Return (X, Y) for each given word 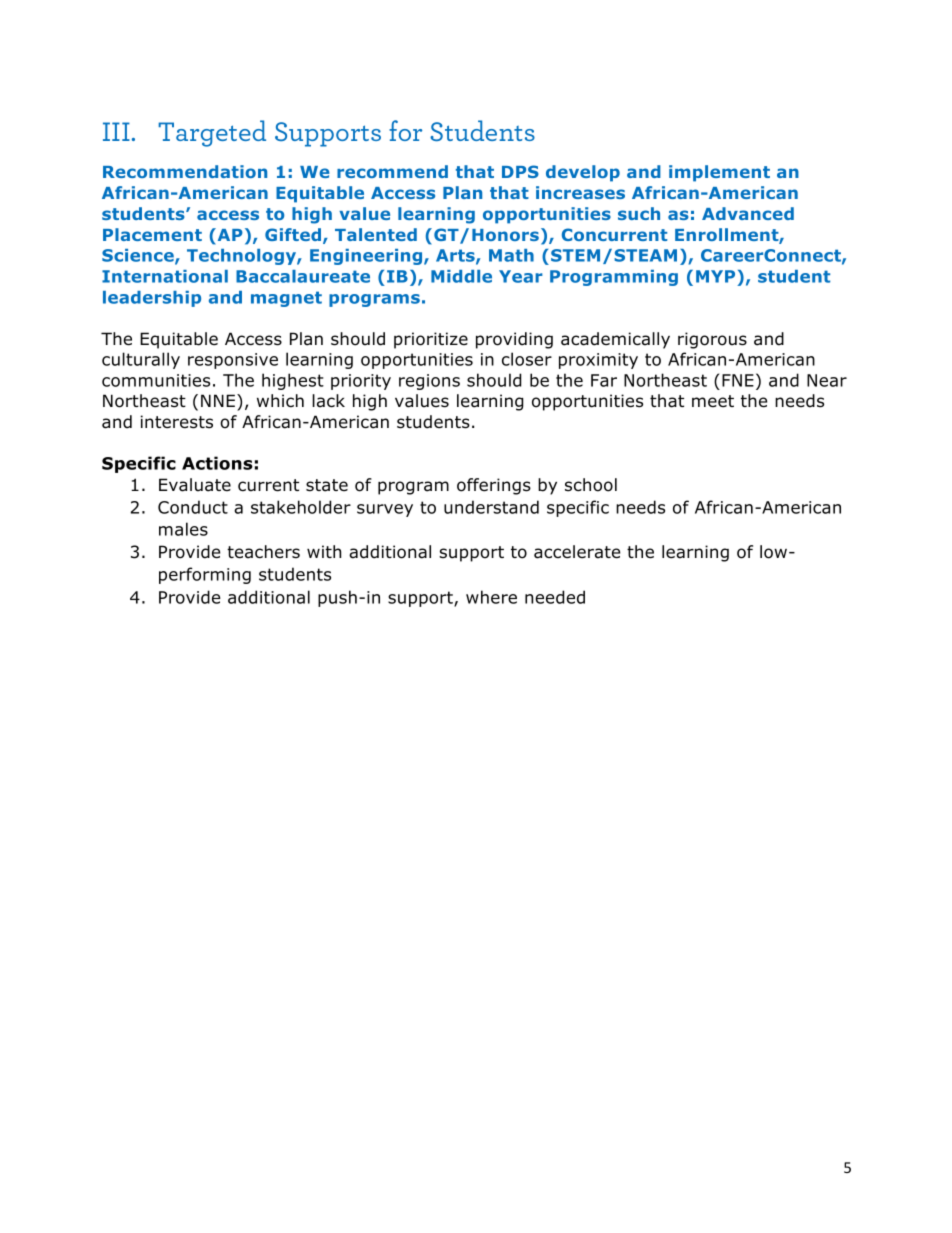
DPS (520, 171)
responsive (233, 361)
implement (719, 173)
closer (527, 359)
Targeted (212, 133)
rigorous (712, 340)
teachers (263, 552)
